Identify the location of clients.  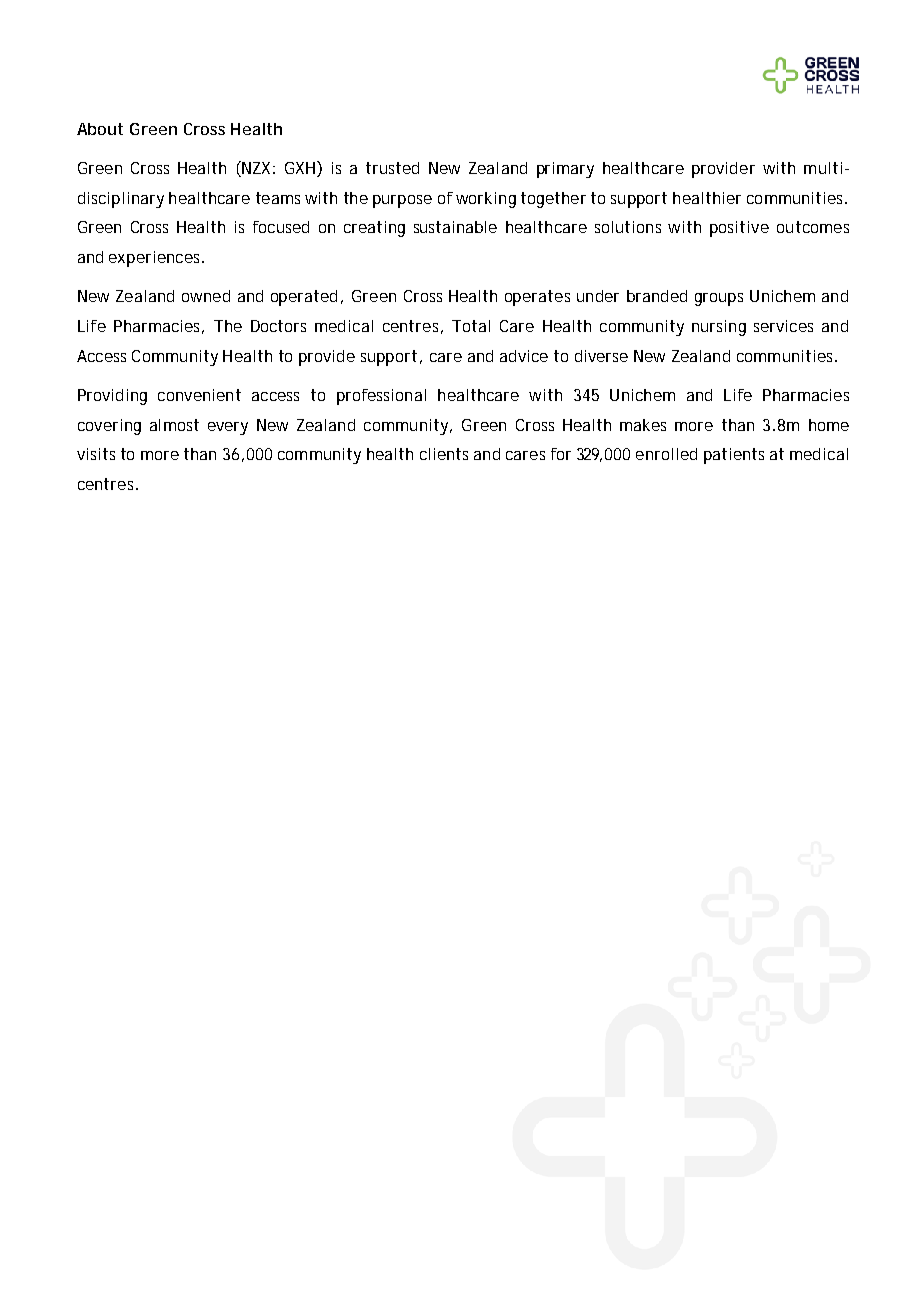
(444, 454).
